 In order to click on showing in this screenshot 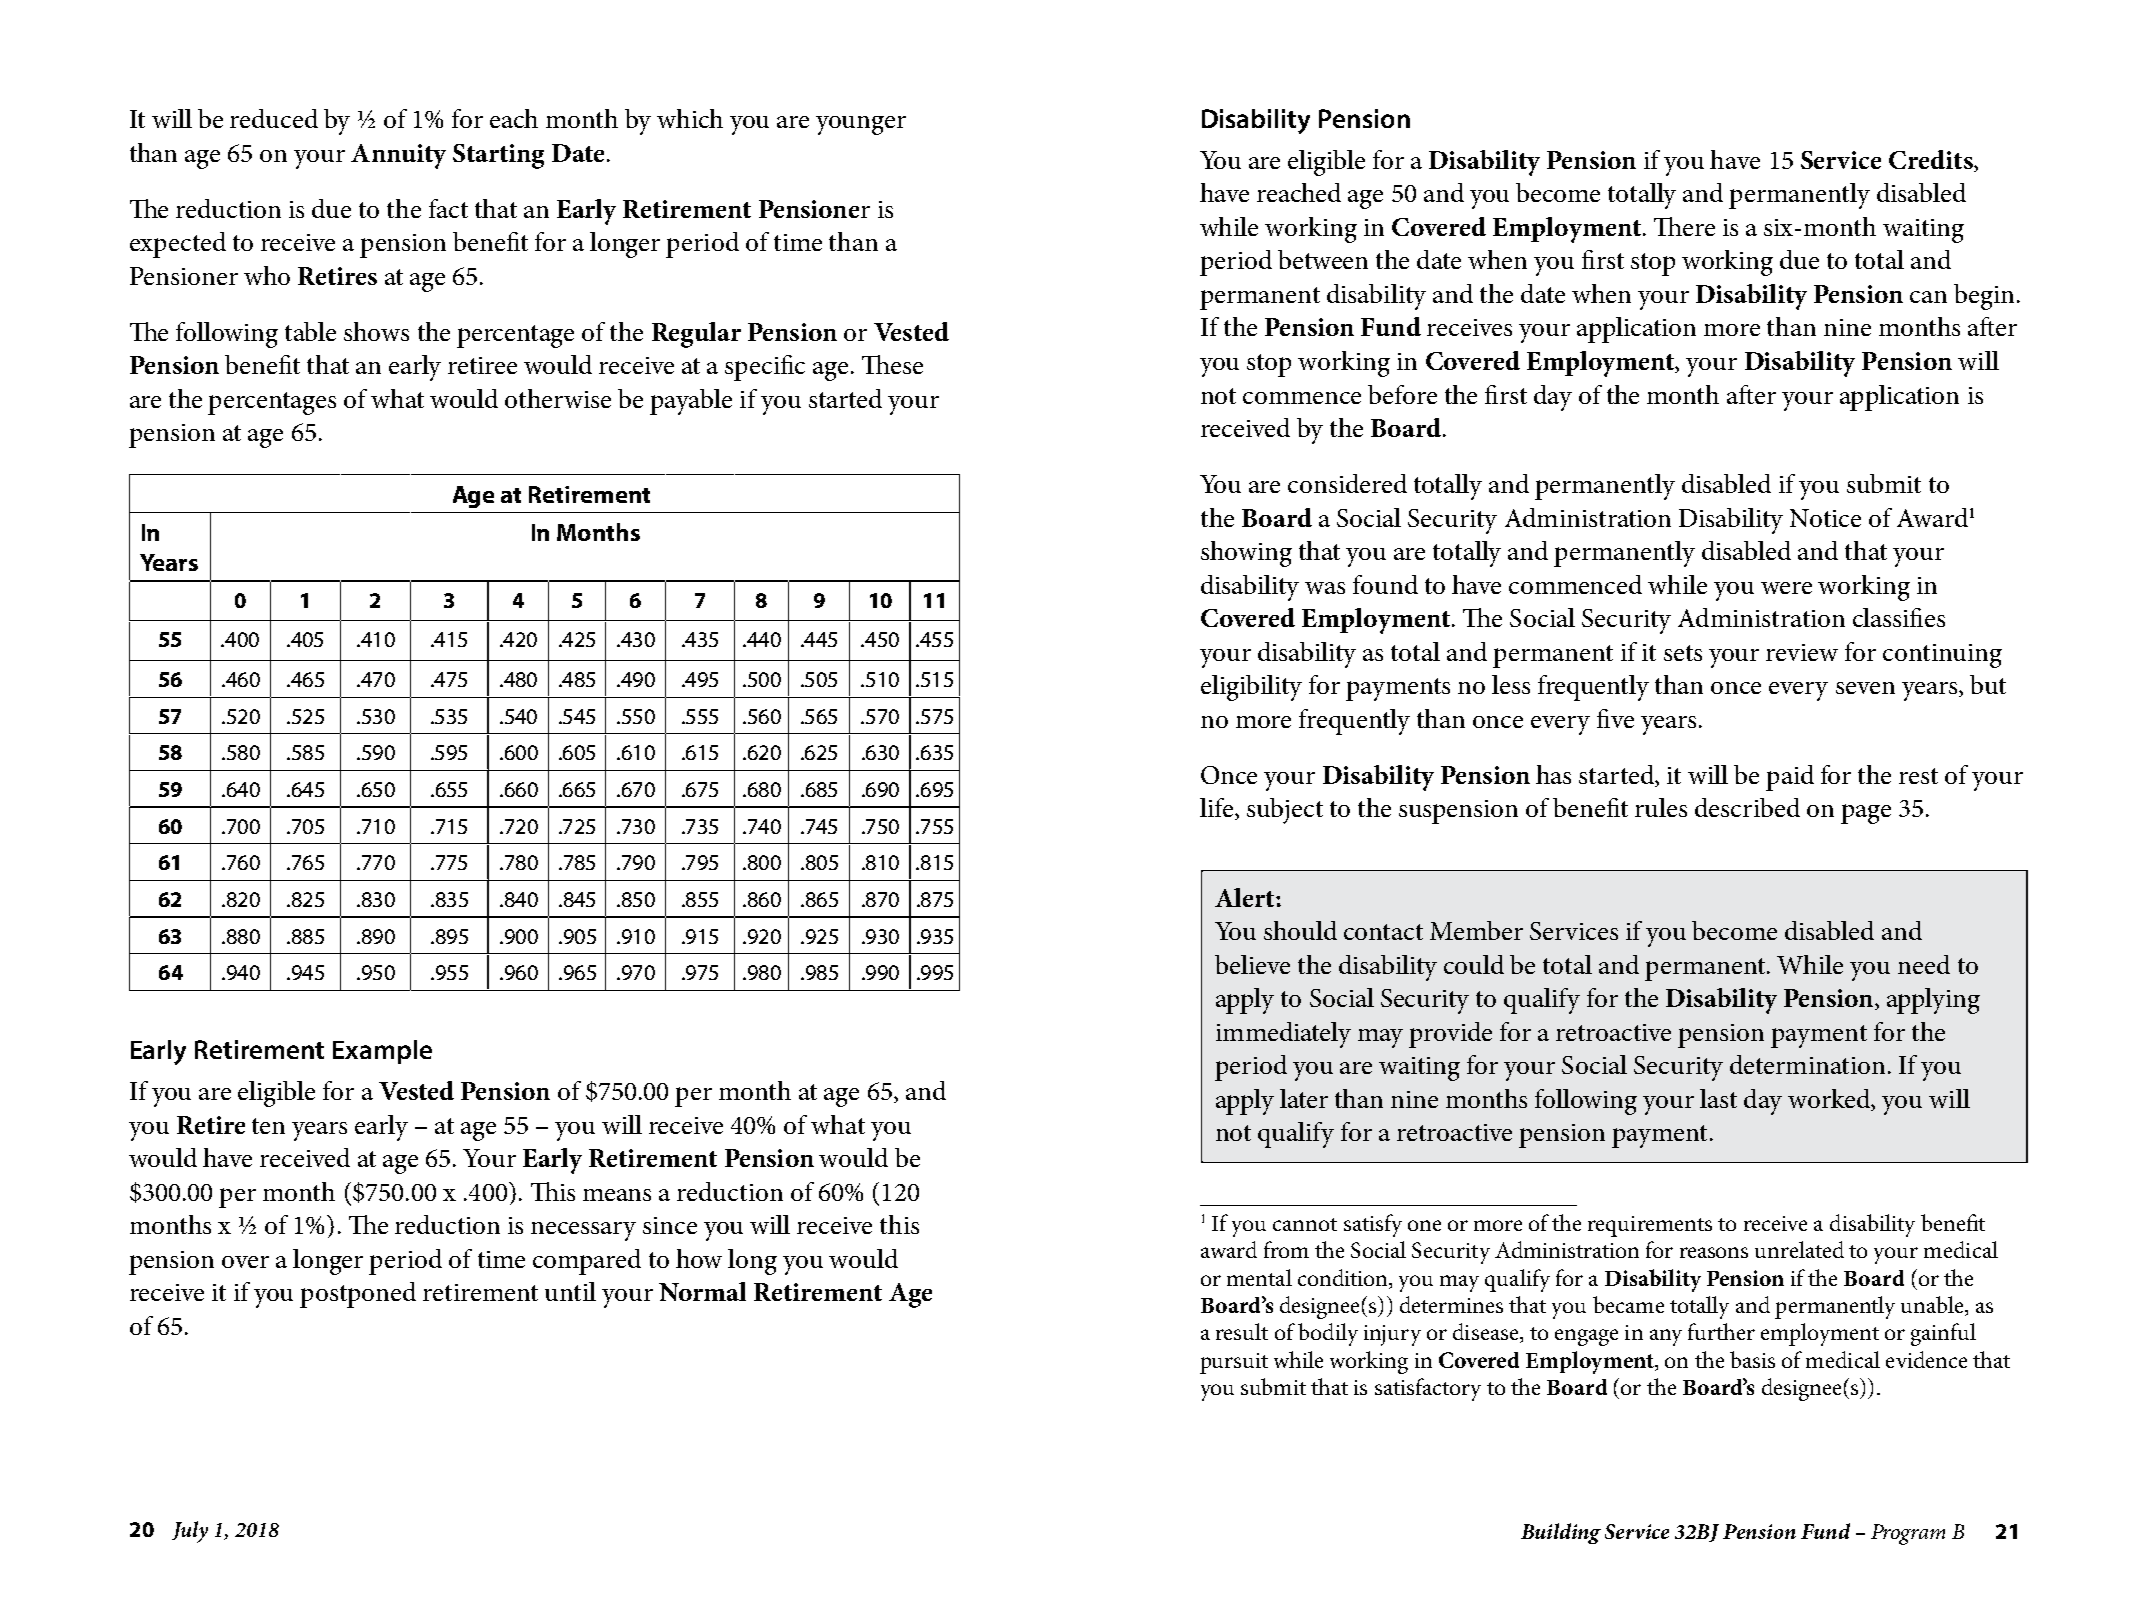, I will do `click(1246, 554)`.
